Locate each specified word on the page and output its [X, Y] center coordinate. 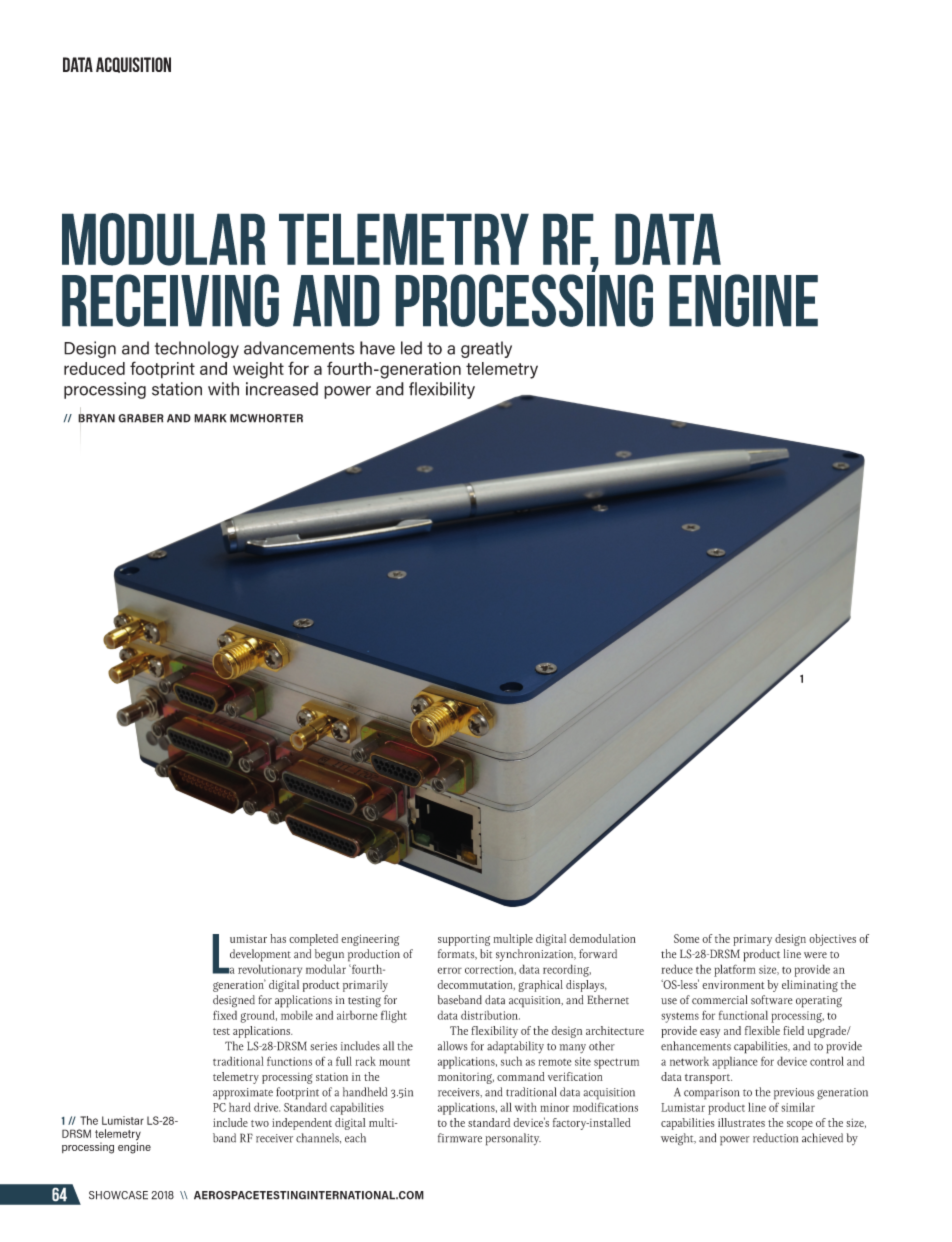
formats [457, 954]
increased [282, 389]
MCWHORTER [266, 418]
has [278, 938]
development [260, 955]
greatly [486, 349]
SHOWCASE [118, 1195]
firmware [460, 1138]
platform [735, 970]
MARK [210, 418]
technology [197, 349]
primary [752, 940]
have [377, 348]
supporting [464, 940]
